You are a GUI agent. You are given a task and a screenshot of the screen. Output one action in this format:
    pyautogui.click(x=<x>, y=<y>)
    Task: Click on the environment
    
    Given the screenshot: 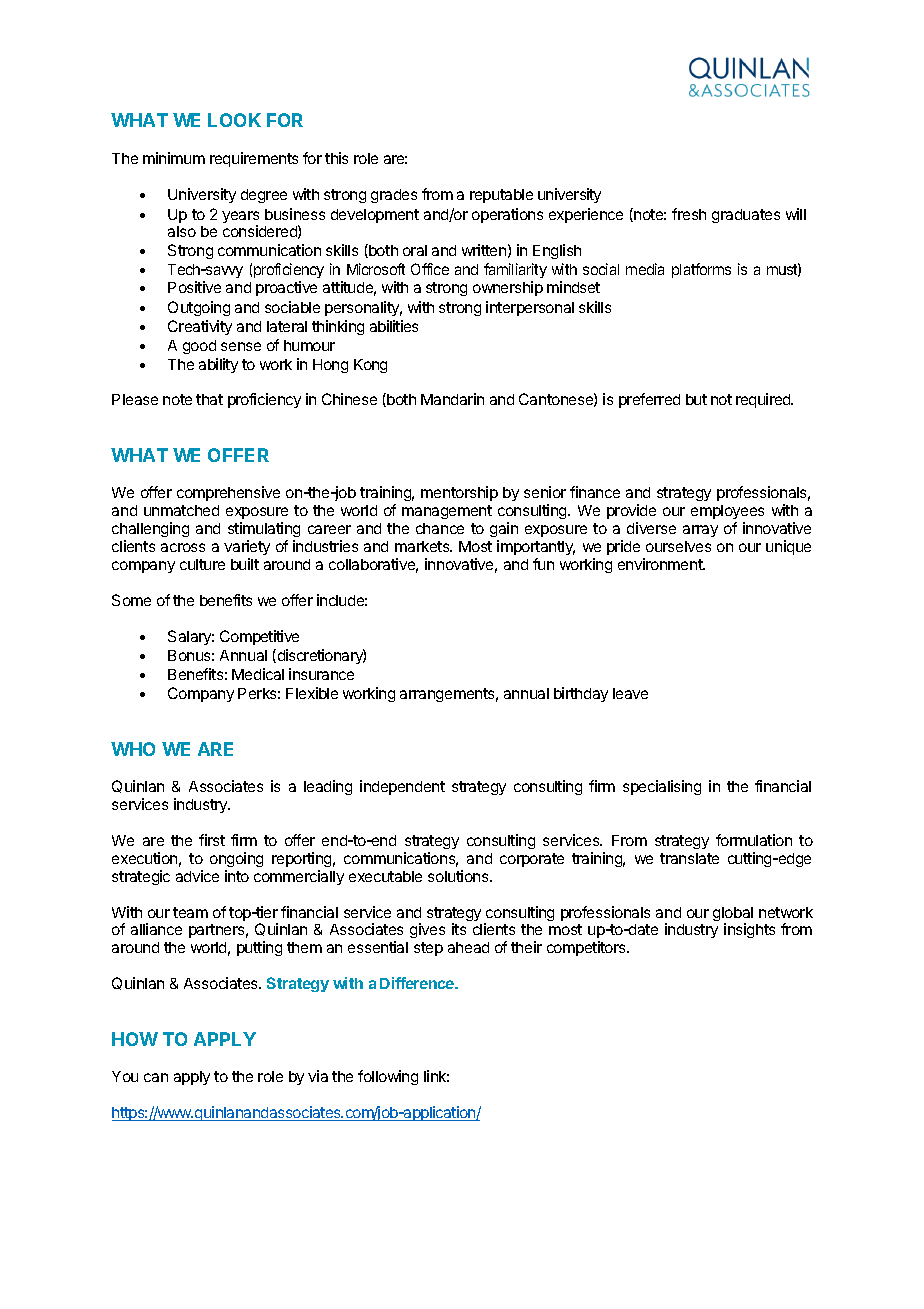 What is the action you would take?
    pyautogui.click(x=661, y=564)
